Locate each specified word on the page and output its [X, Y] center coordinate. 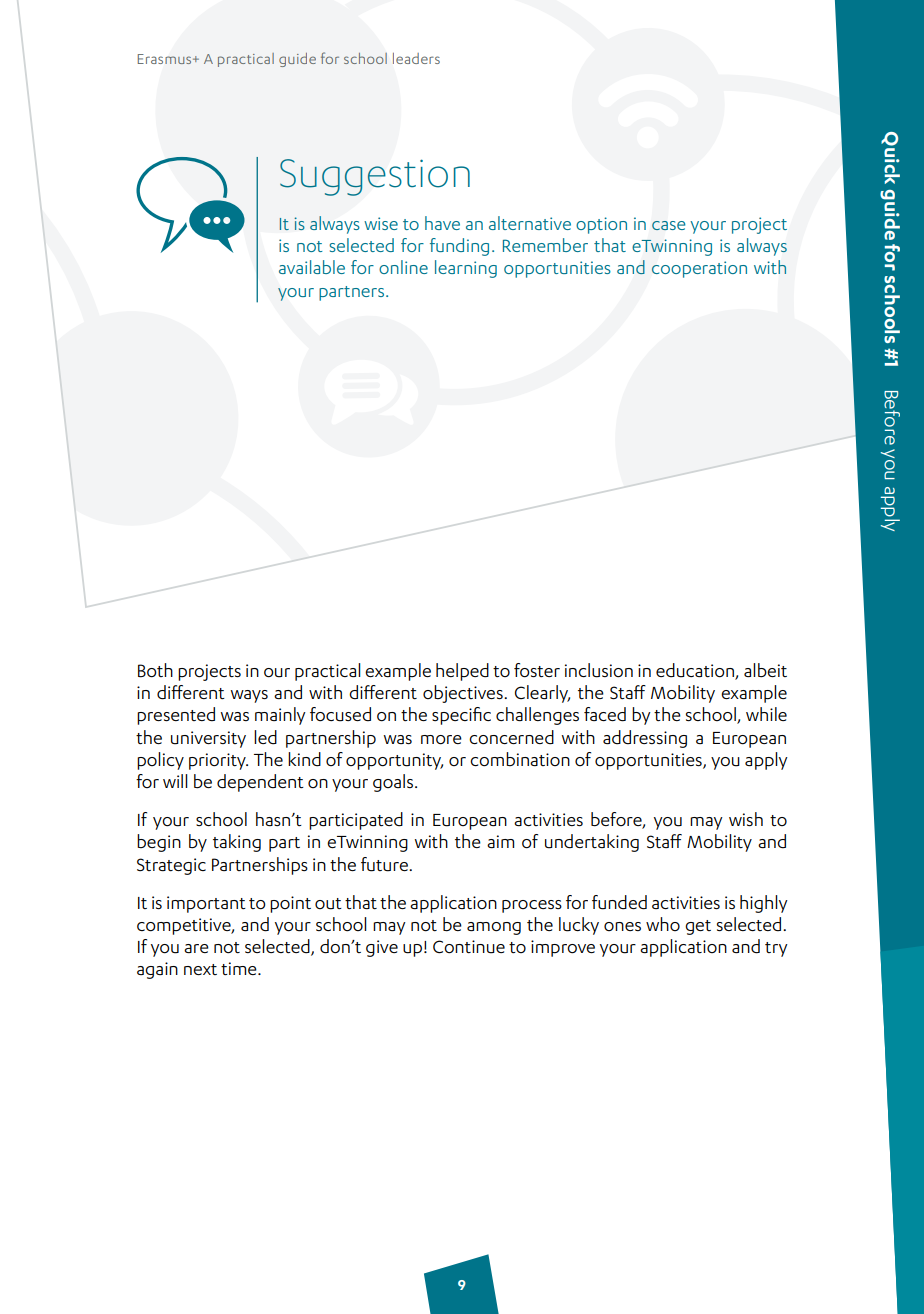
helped [462, 672]
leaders [416, 58]
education [696, 671]
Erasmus [166, 59]
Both [155, 670]
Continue [469, 947]
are [196, 948]
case [668, 225]
